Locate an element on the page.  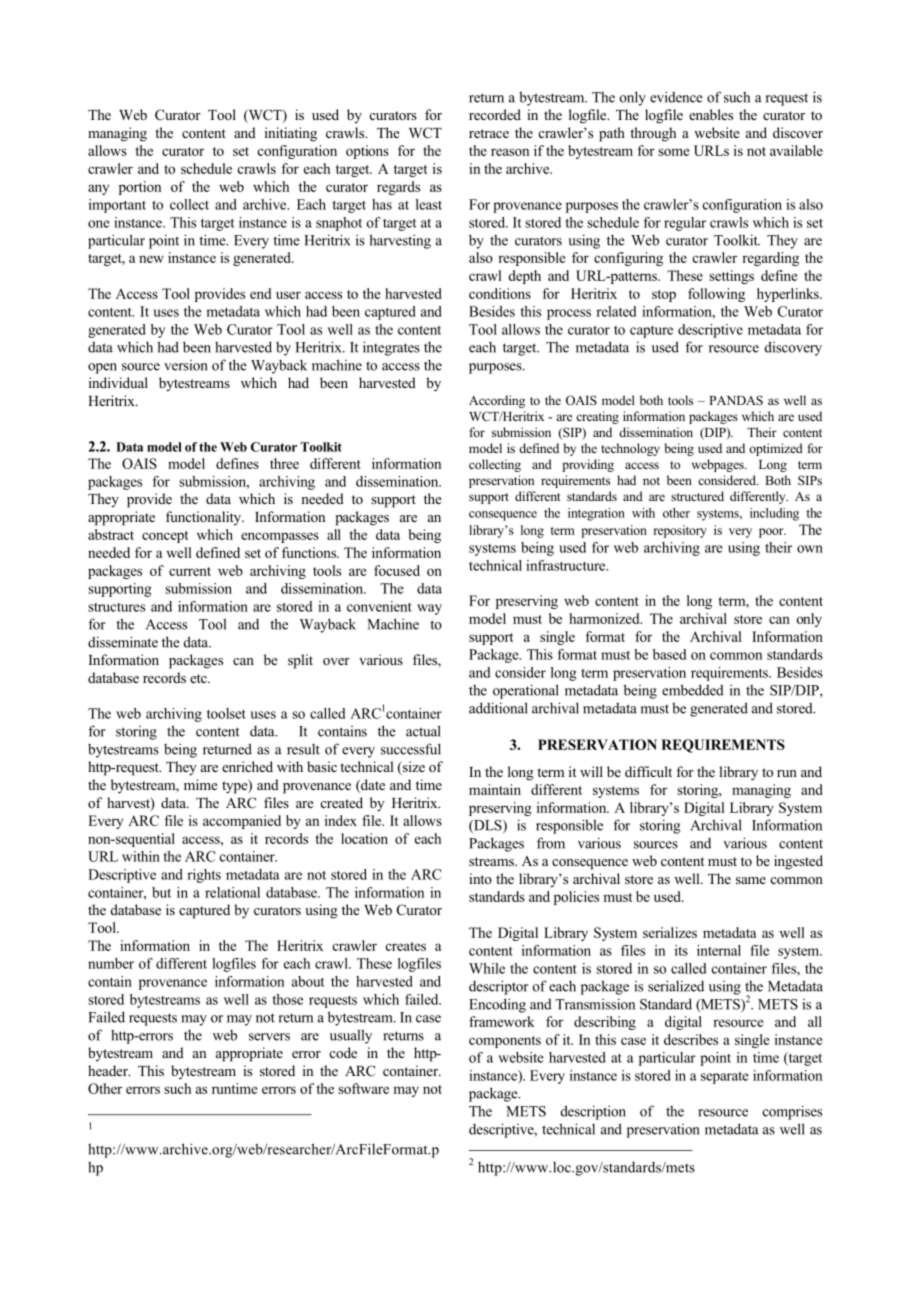
infrastructure is located at coordinates (567, 565).
